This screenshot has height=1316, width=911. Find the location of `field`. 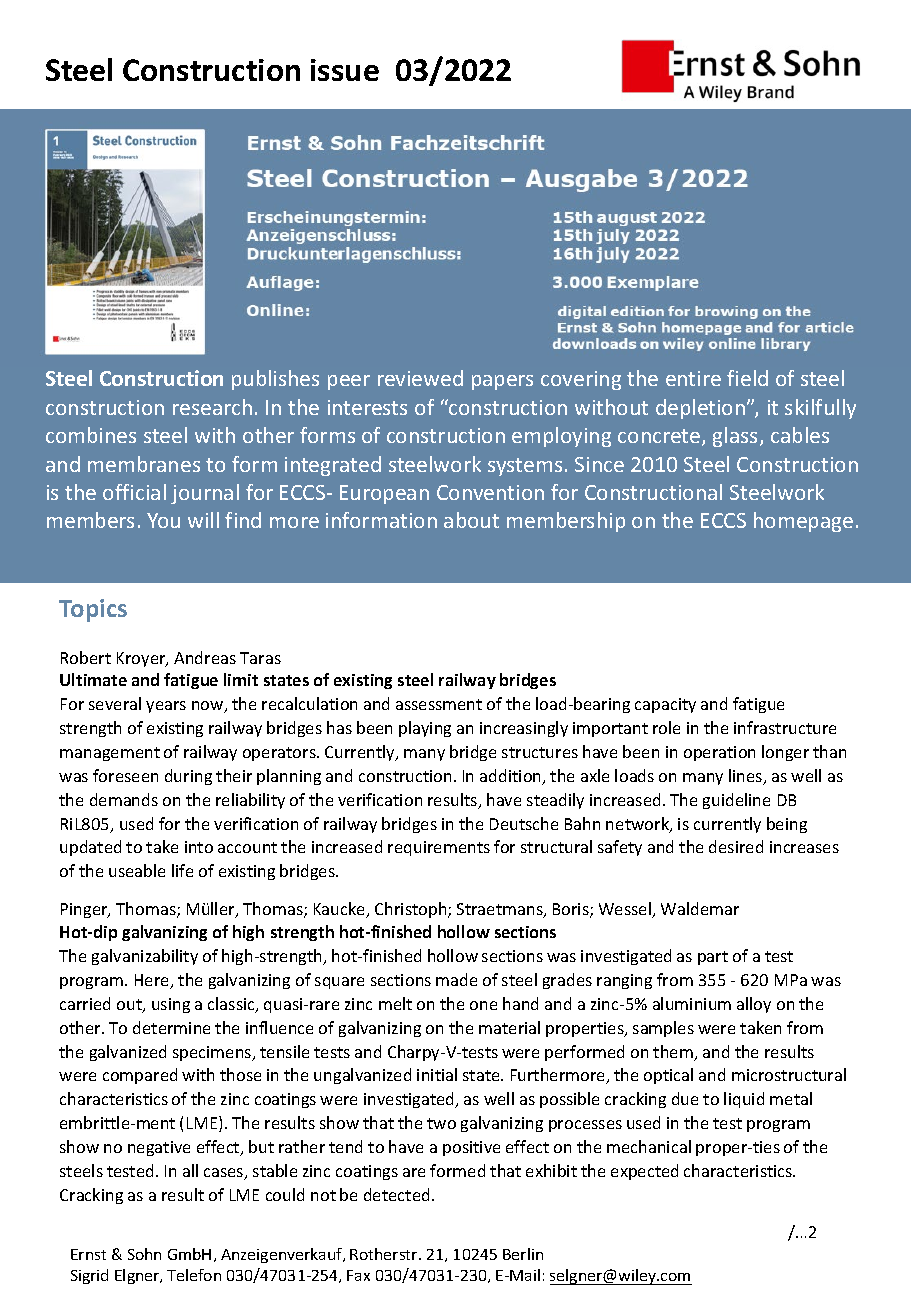

field is located at coordinates (747, 378).
